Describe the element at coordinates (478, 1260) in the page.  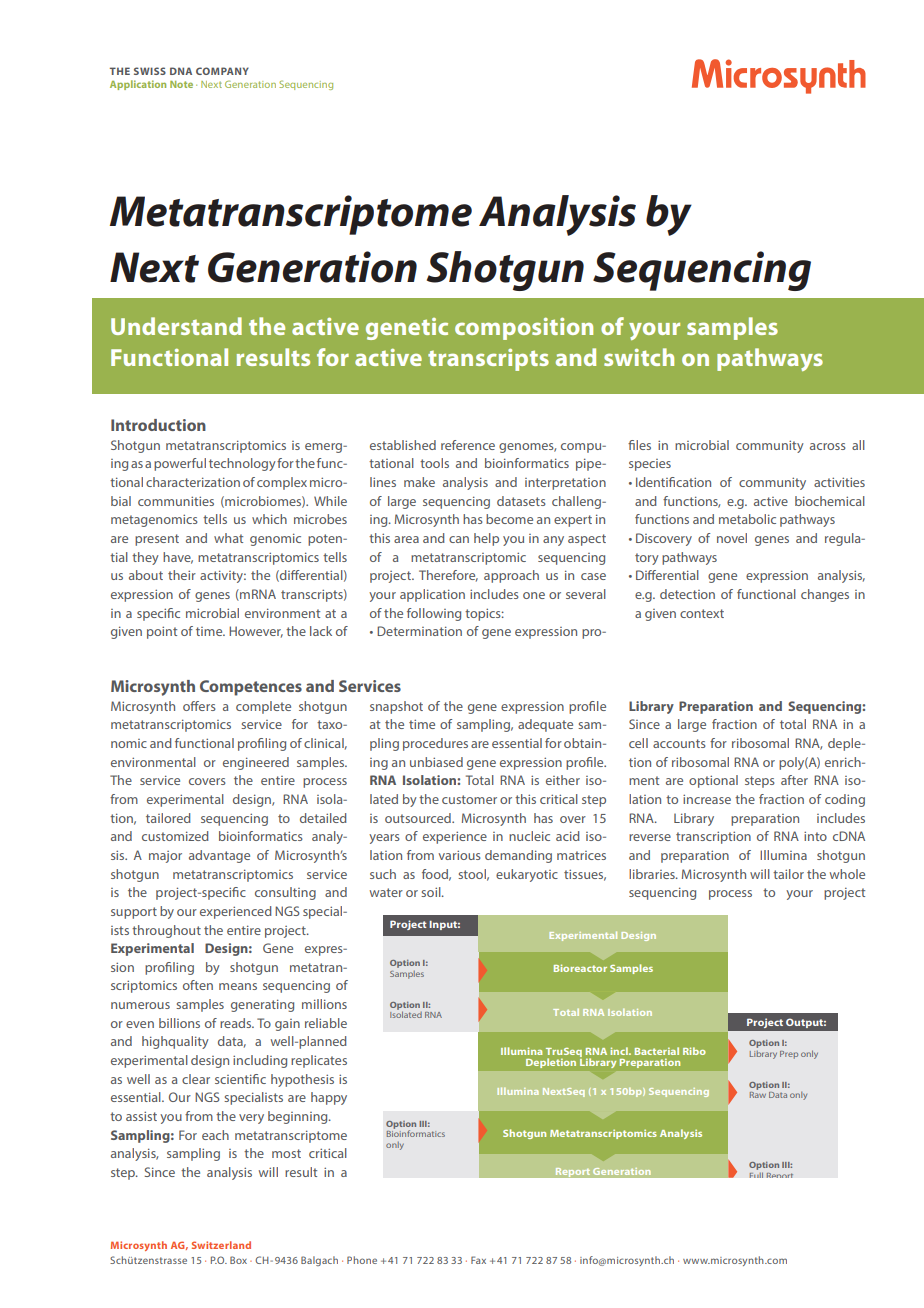
I see `Fax` at that location.
